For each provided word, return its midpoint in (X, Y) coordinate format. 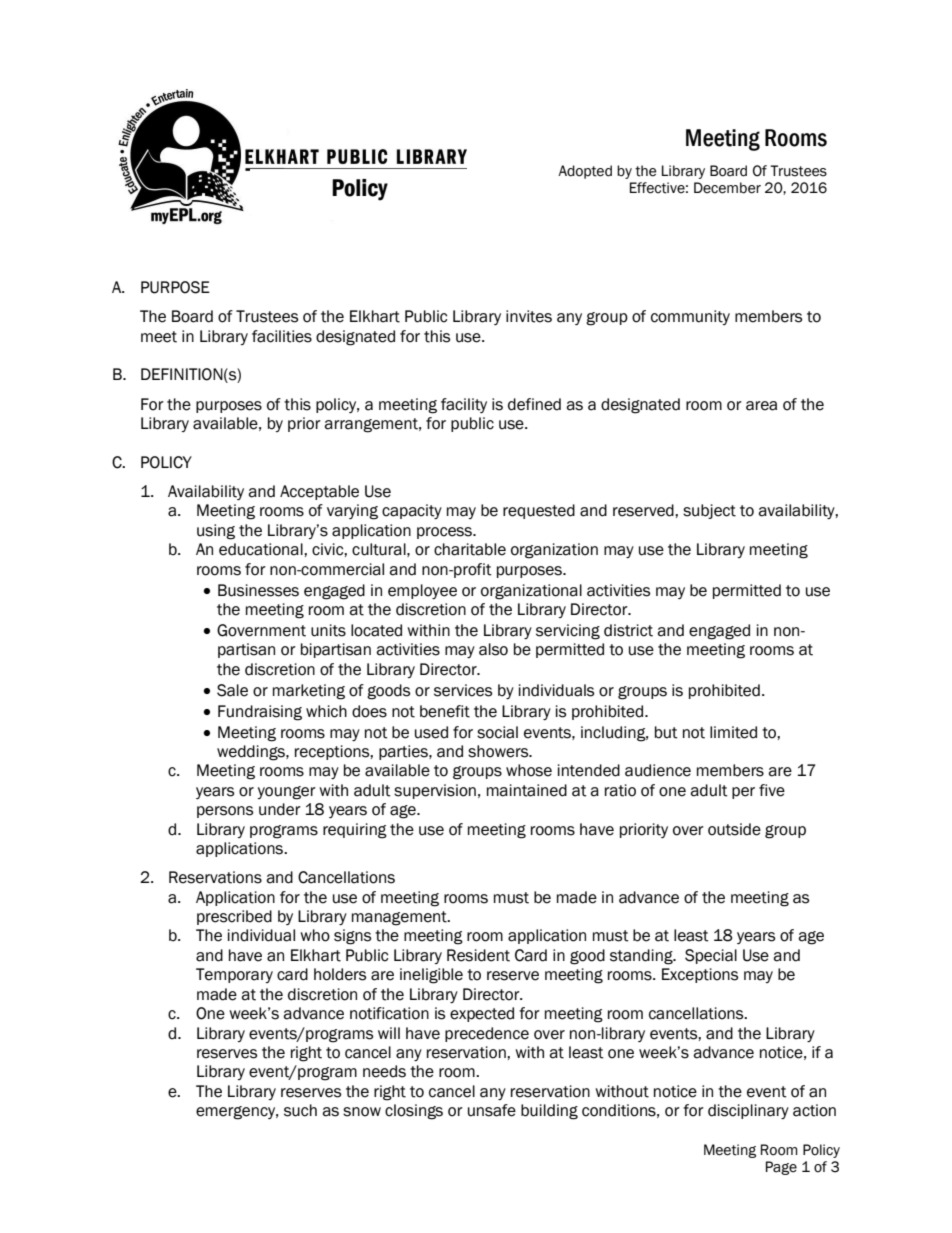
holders (340, 974)
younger (286, 793)
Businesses (258, 590)
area (761, 406)
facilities (282, 336)
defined (534, 404)
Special (711, 956)
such (300, 1110)
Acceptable (319, 492)
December (727, 188)
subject (709, 511)
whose (529, 770)
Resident (478, 955)
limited (733, 732)
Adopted (585, 172)
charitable (470, 549)
